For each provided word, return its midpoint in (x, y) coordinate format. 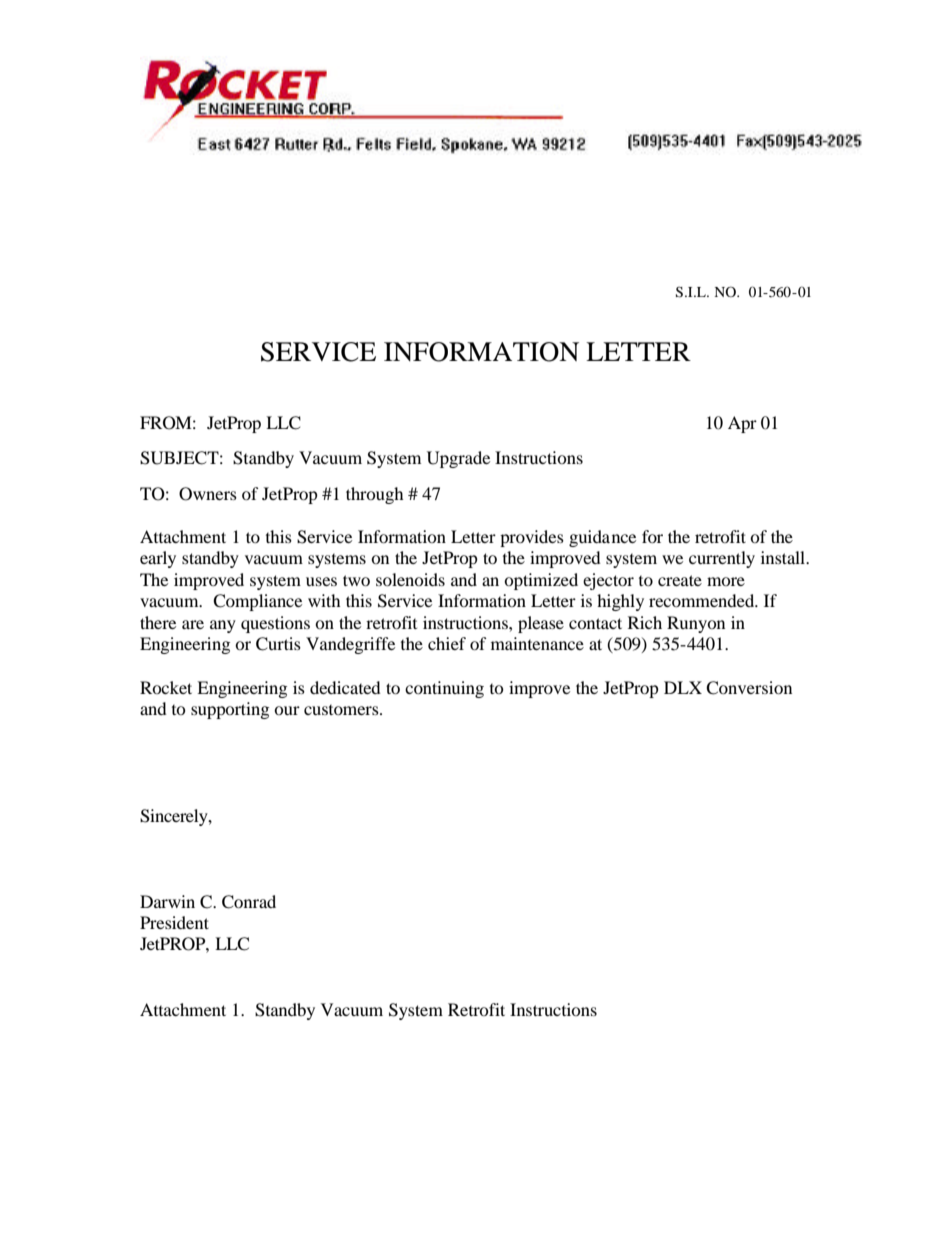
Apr (742, 424)
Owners (208, 494)
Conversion (749, 688)
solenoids (410, 579)
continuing (444, 689)
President (174, 922)
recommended (703, 600)
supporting (230, 710)
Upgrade (458, 459)
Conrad (249, 902)
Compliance (257, 602)
